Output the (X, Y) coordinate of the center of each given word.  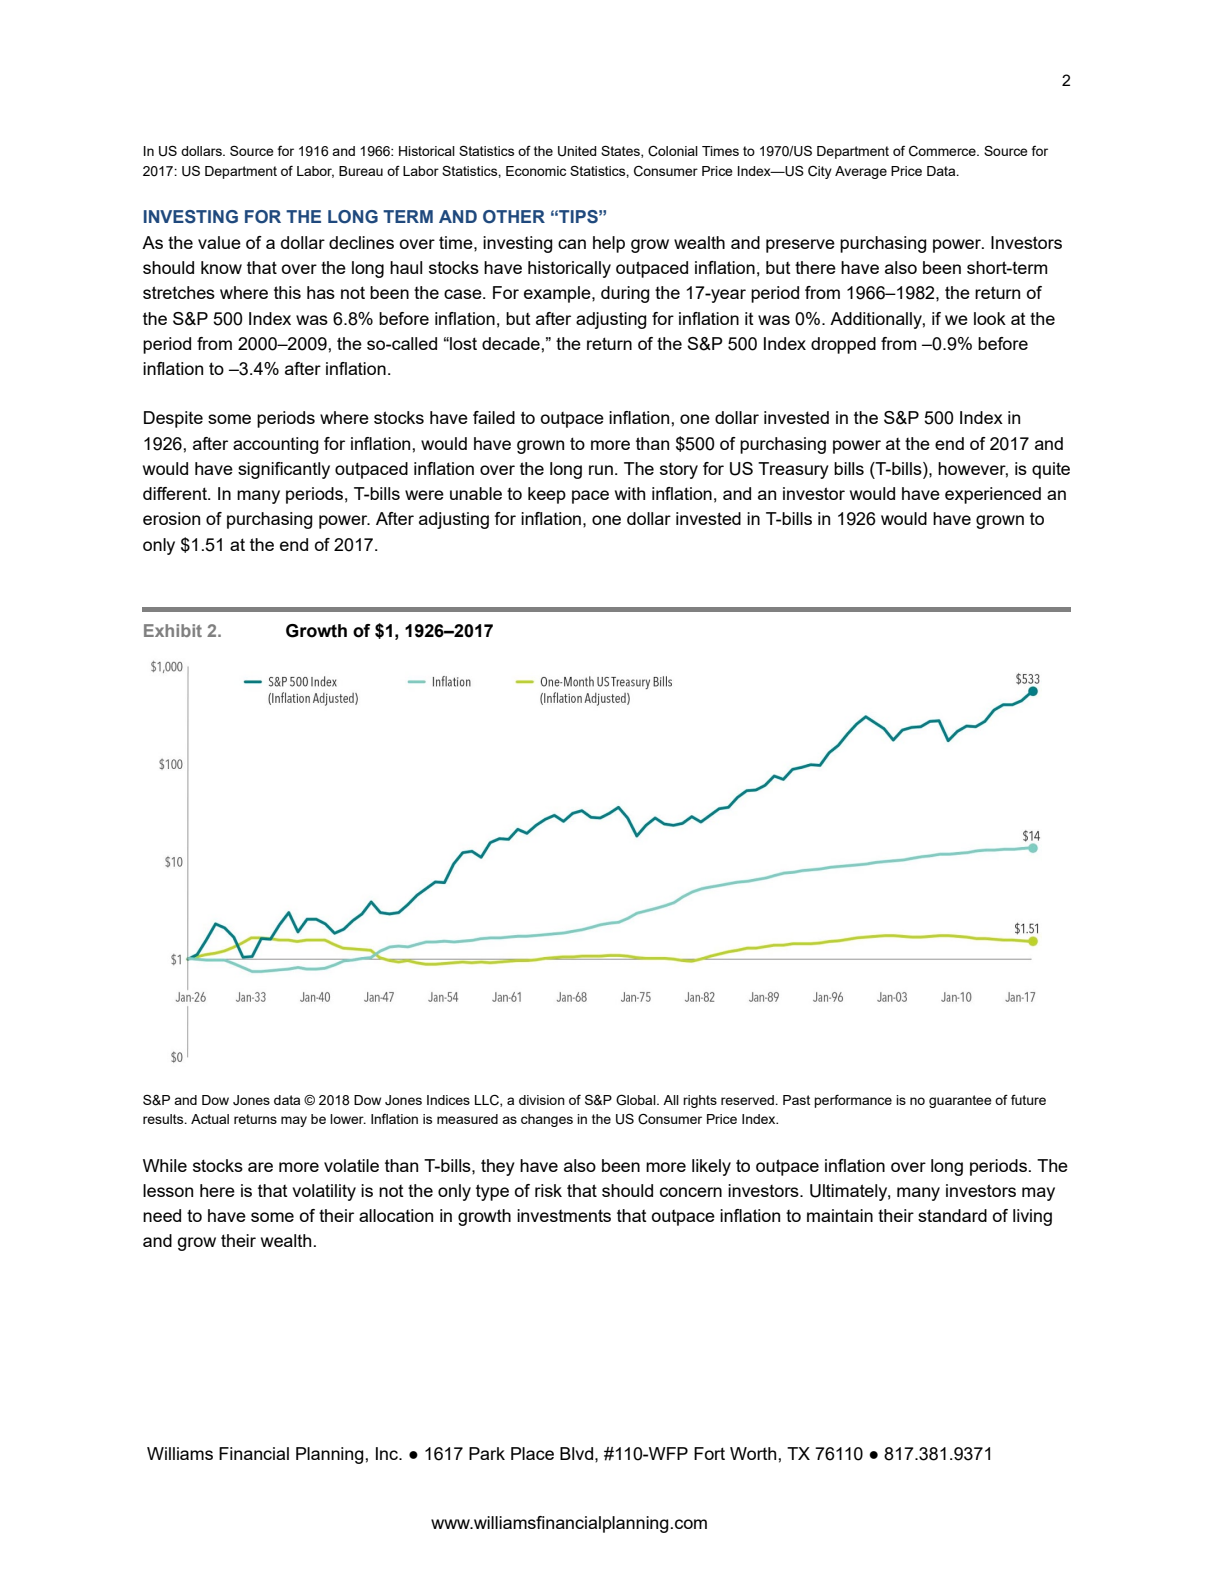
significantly (284, 470)
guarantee (960, 1101)
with (630, 493)
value (219, 242)
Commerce (943, 151)
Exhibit (173, 630)
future (1028, 1099)
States (621, 151)
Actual (210, 1119)
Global (637, 1100)
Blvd (578, 1453)
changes (547, 1120)
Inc (388, 1453)
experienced (993, 495)
